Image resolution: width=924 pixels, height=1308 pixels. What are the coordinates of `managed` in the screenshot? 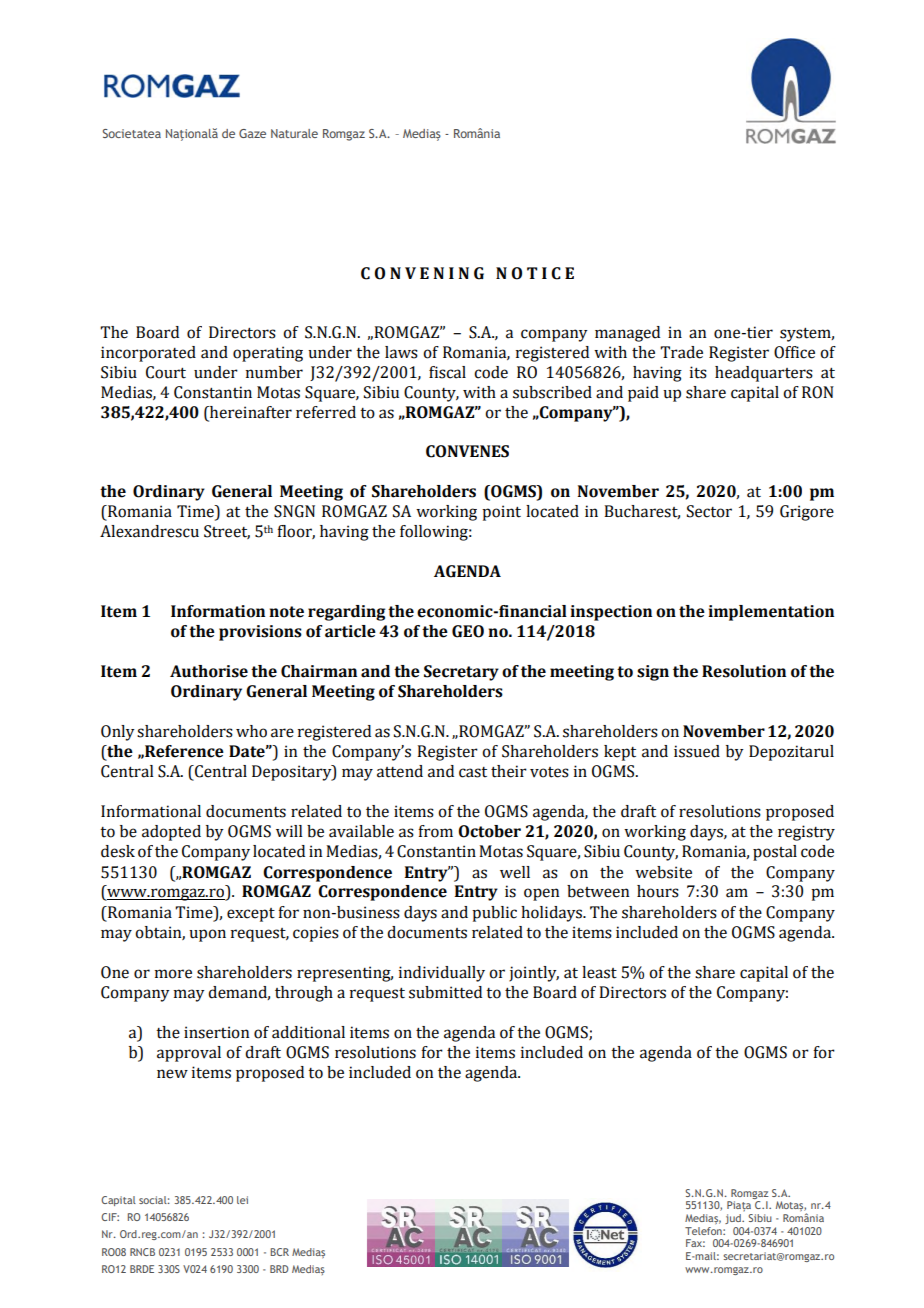 It's located at (627, 334).
